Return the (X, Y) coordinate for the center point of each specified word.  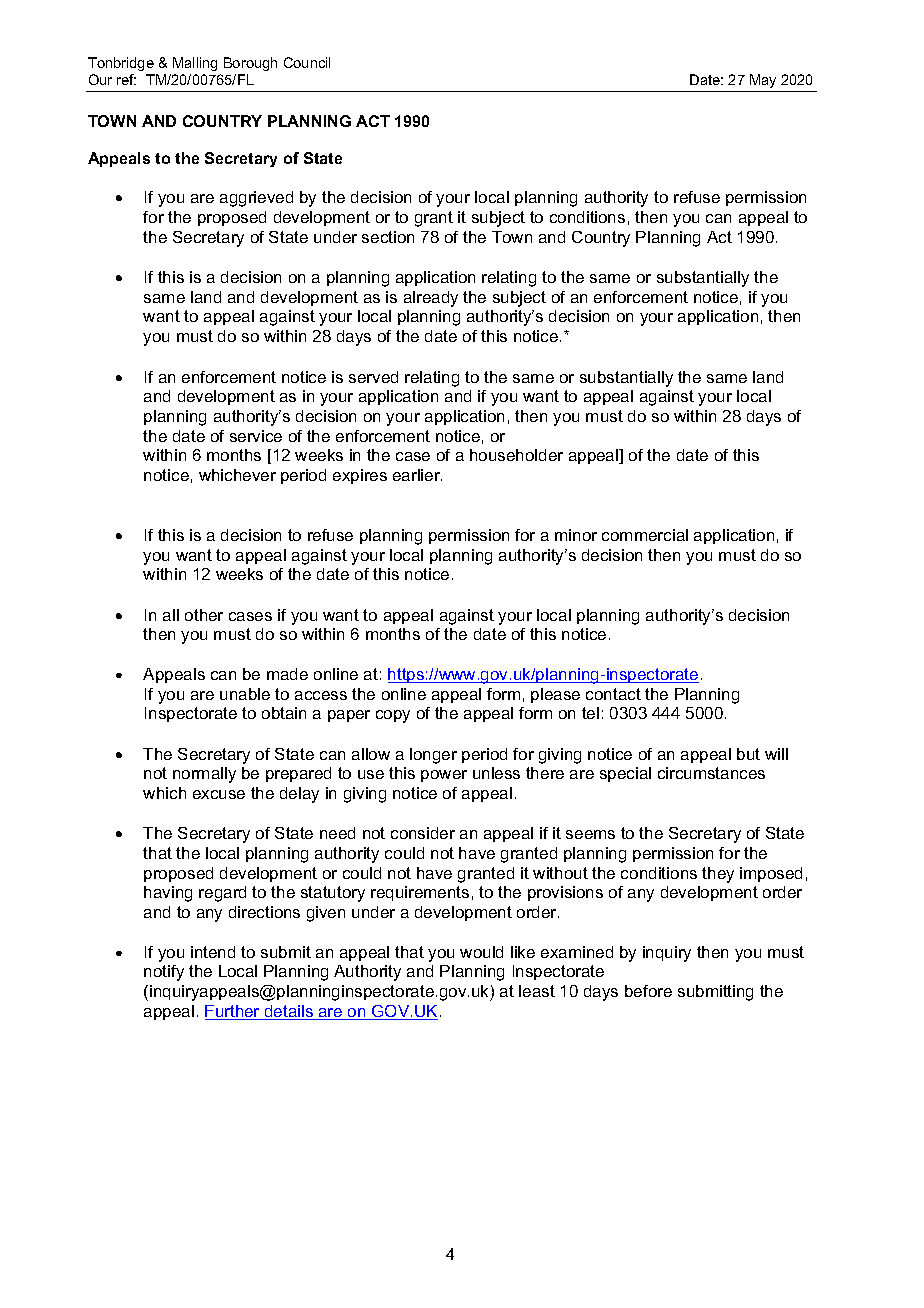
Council (307, 62)
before (648, 991)
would (481, 952)
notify (164, 973)
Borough (250, 64)
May (763, 81)
